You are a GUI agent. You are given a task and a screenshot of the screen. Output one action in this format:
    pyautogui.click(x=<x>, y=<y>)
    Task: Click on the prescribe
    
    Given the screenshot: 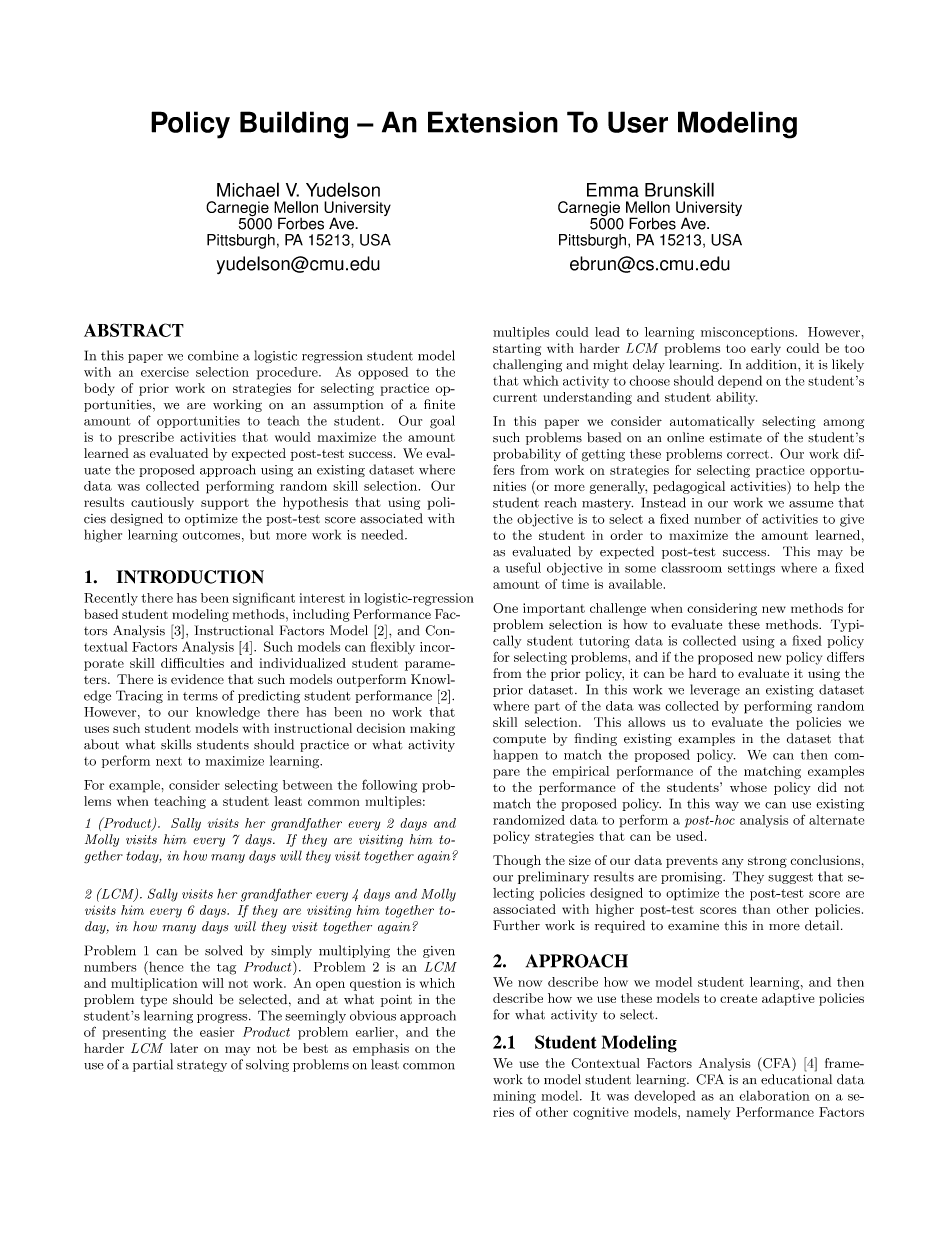 What is the action you would take?
    pyautogui.click(x=146, y=438)
